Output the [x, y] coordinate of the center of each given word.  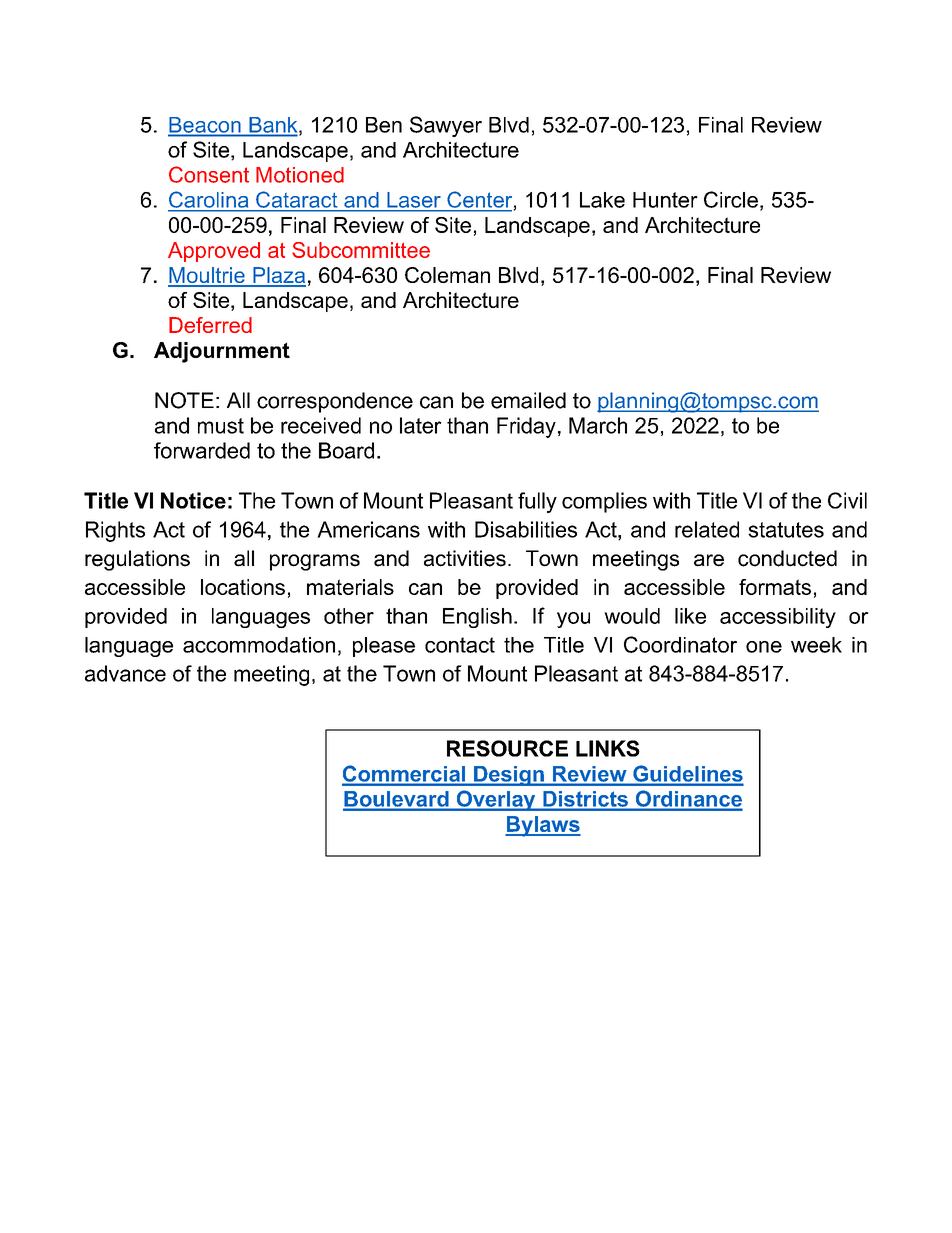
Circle [731, 199]
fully [537, 502]
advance [125, 673]
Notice [193, 500]
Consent [209, 174]
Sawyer [446, 126]
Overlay [496, 800]
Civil [847, 500]
